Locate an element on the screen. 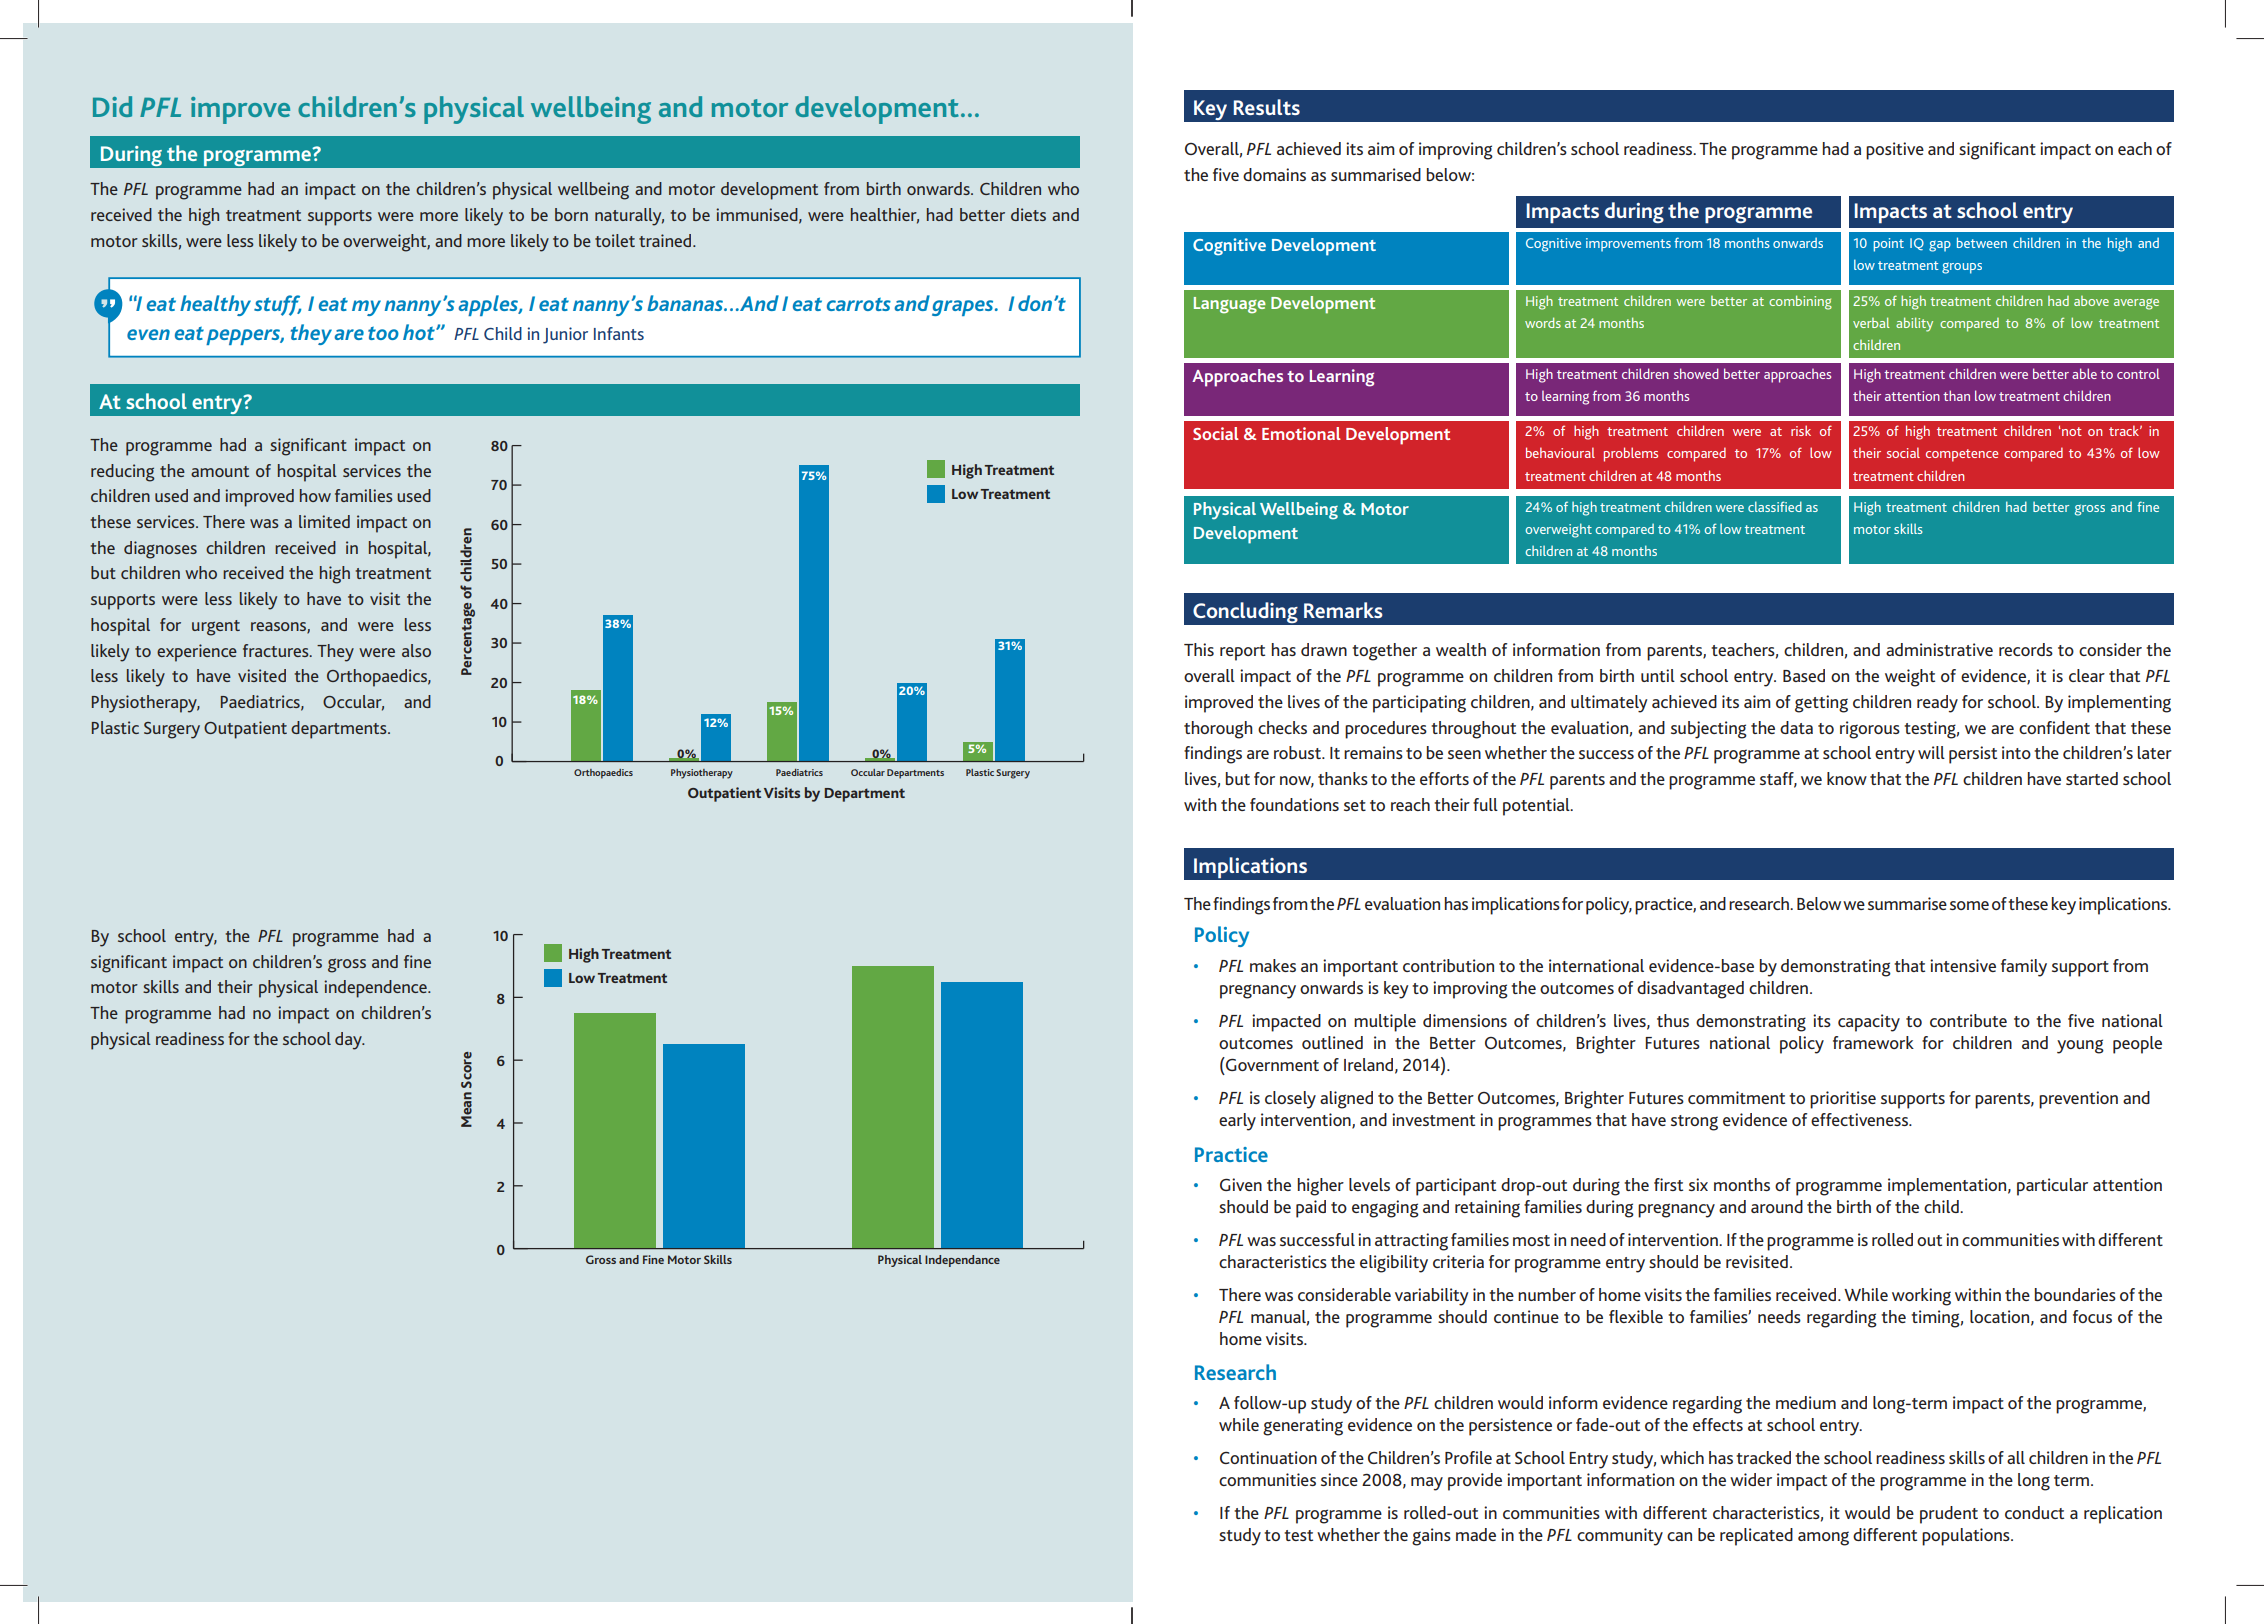 This screenshot has height=1624, width=2264. This is located at coordinates (1199, 649).
